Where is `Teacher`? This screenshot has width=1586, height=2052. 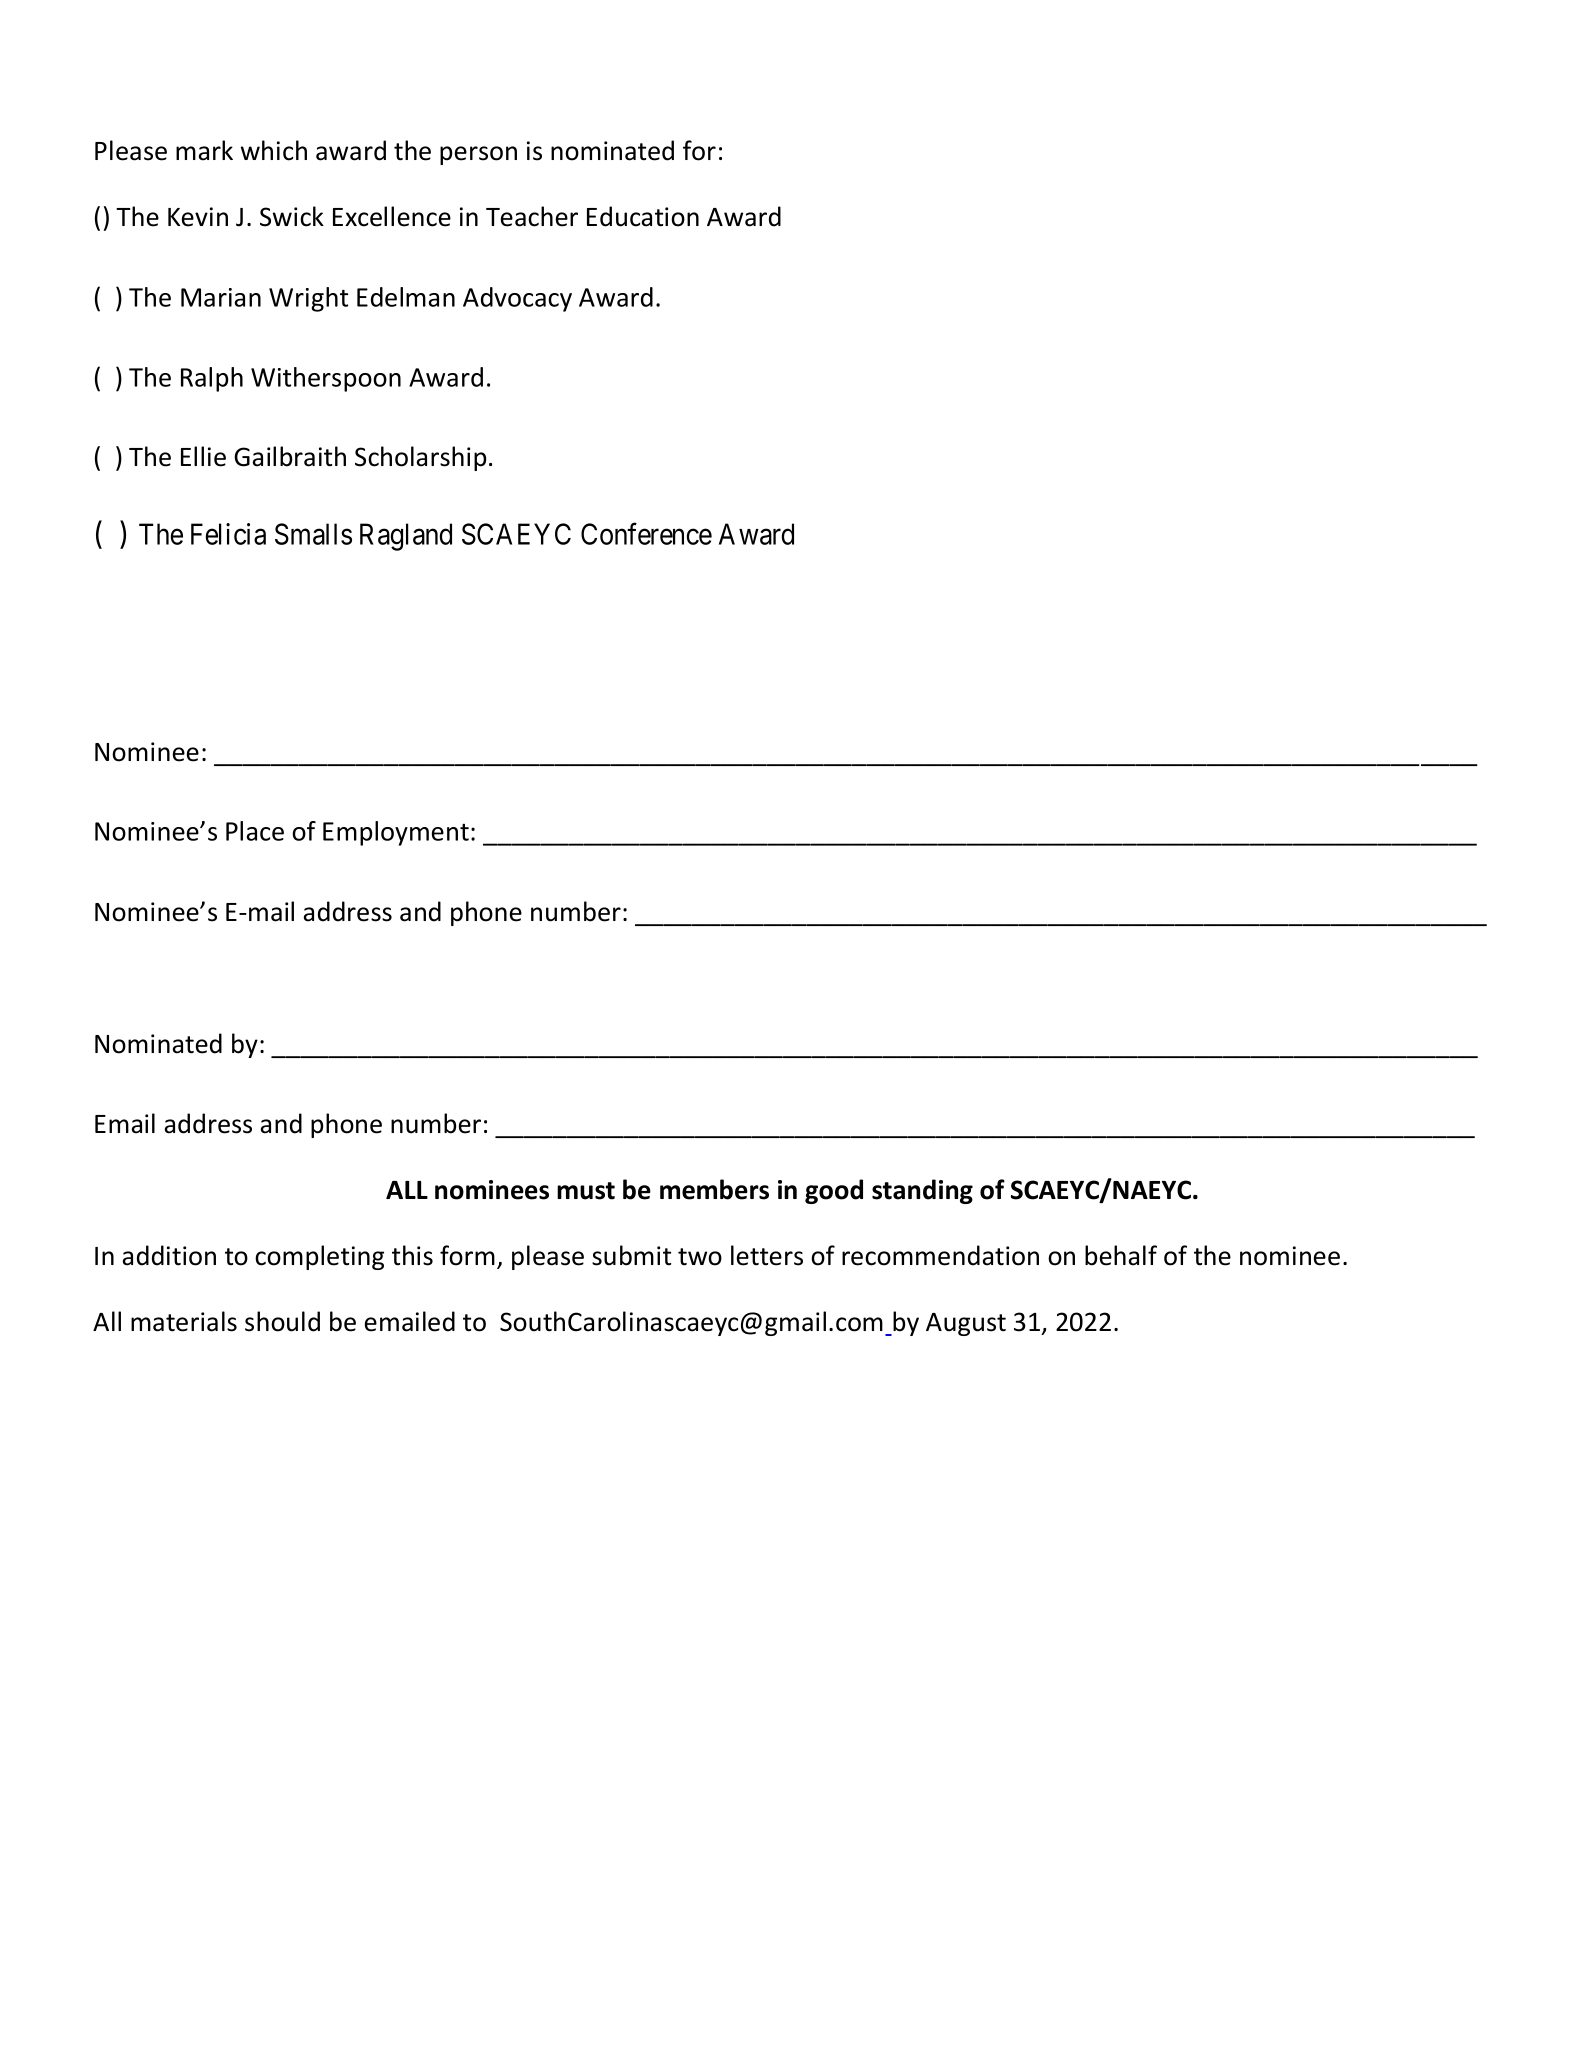
Teacher is located at coordinates (532, 216).
